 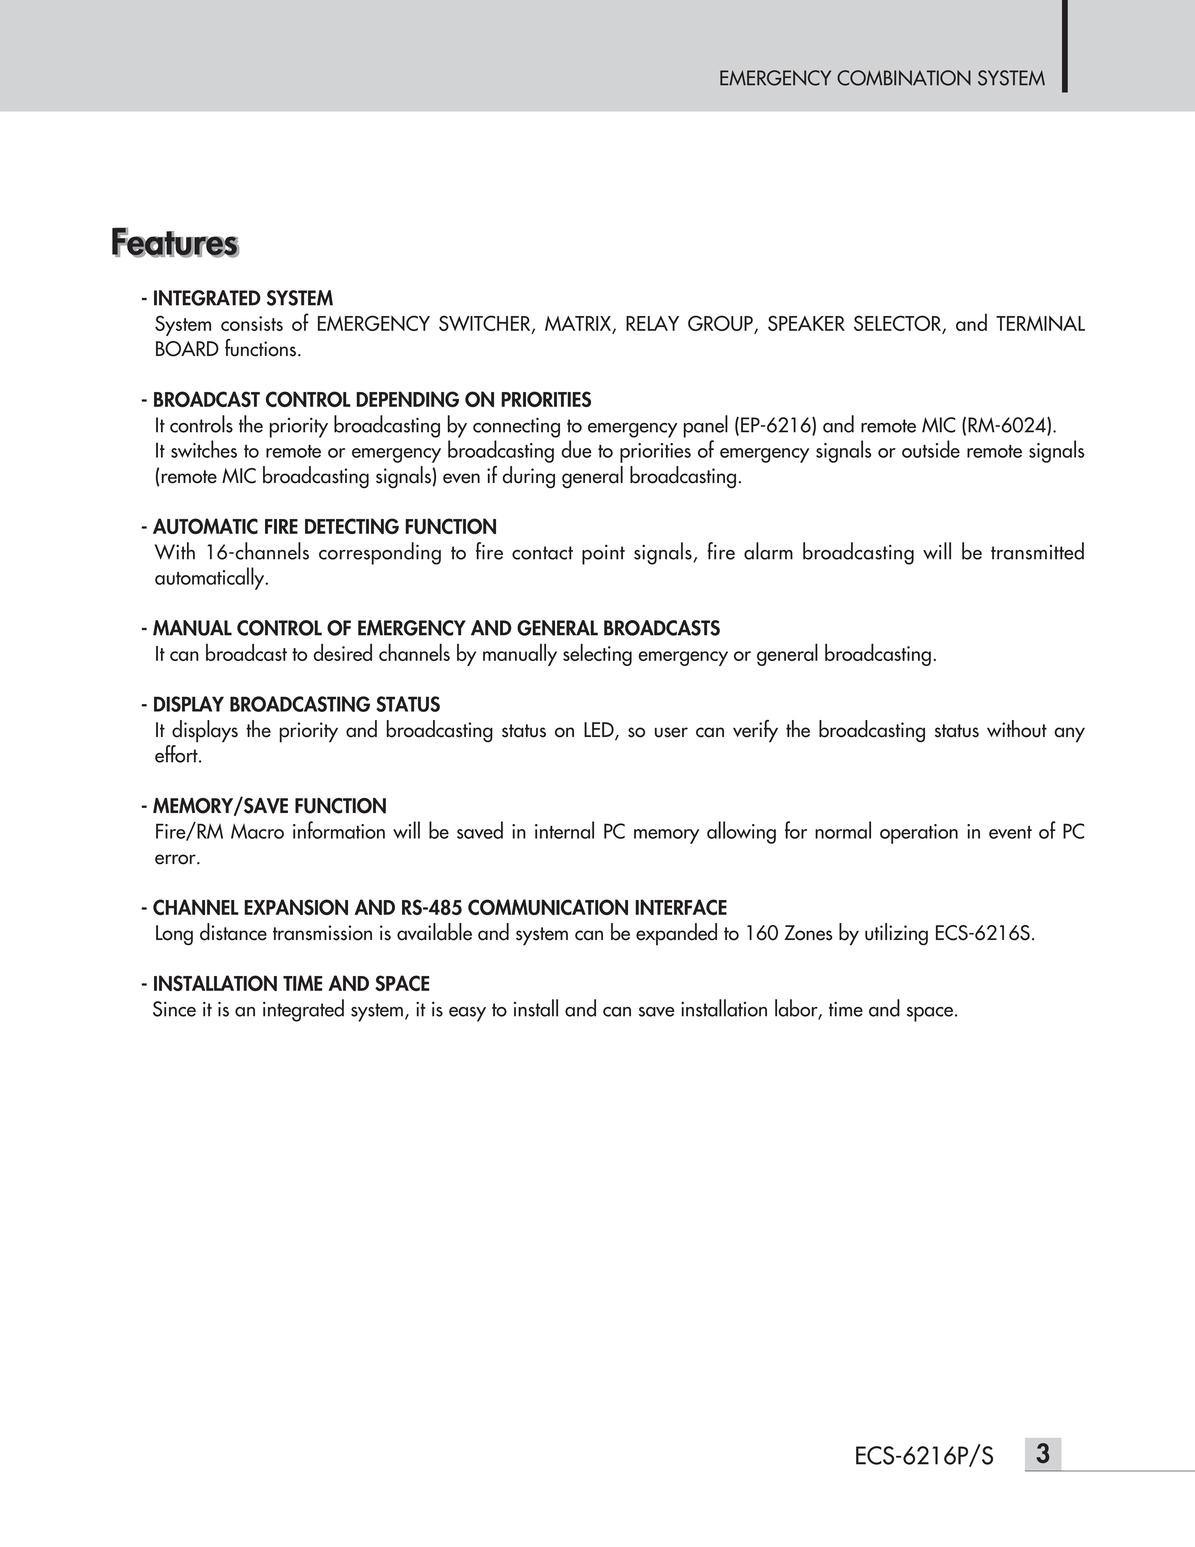 What do you see at coordinates (252, 323) in the image?
I see `consists` at bounding box center [252, 323].
